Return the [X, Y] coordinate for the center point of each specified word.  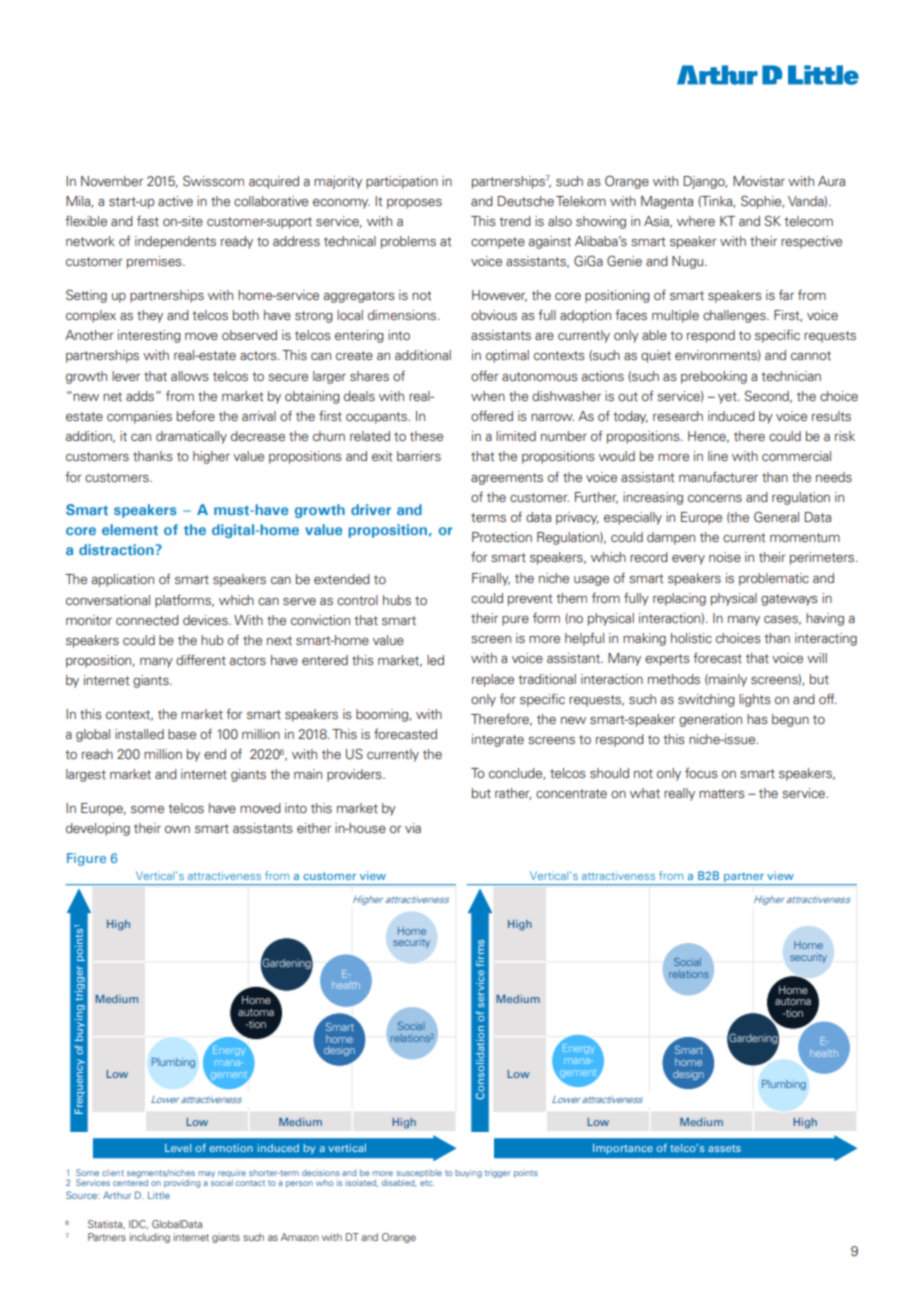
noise [725, 557]
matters [722, 793]
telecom [808, 221]
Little [159, 1195]
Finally [491, 579]
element [130, 529]
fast [148, 221]
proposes [414, 204]
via [413, 828]
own [177, 829]
